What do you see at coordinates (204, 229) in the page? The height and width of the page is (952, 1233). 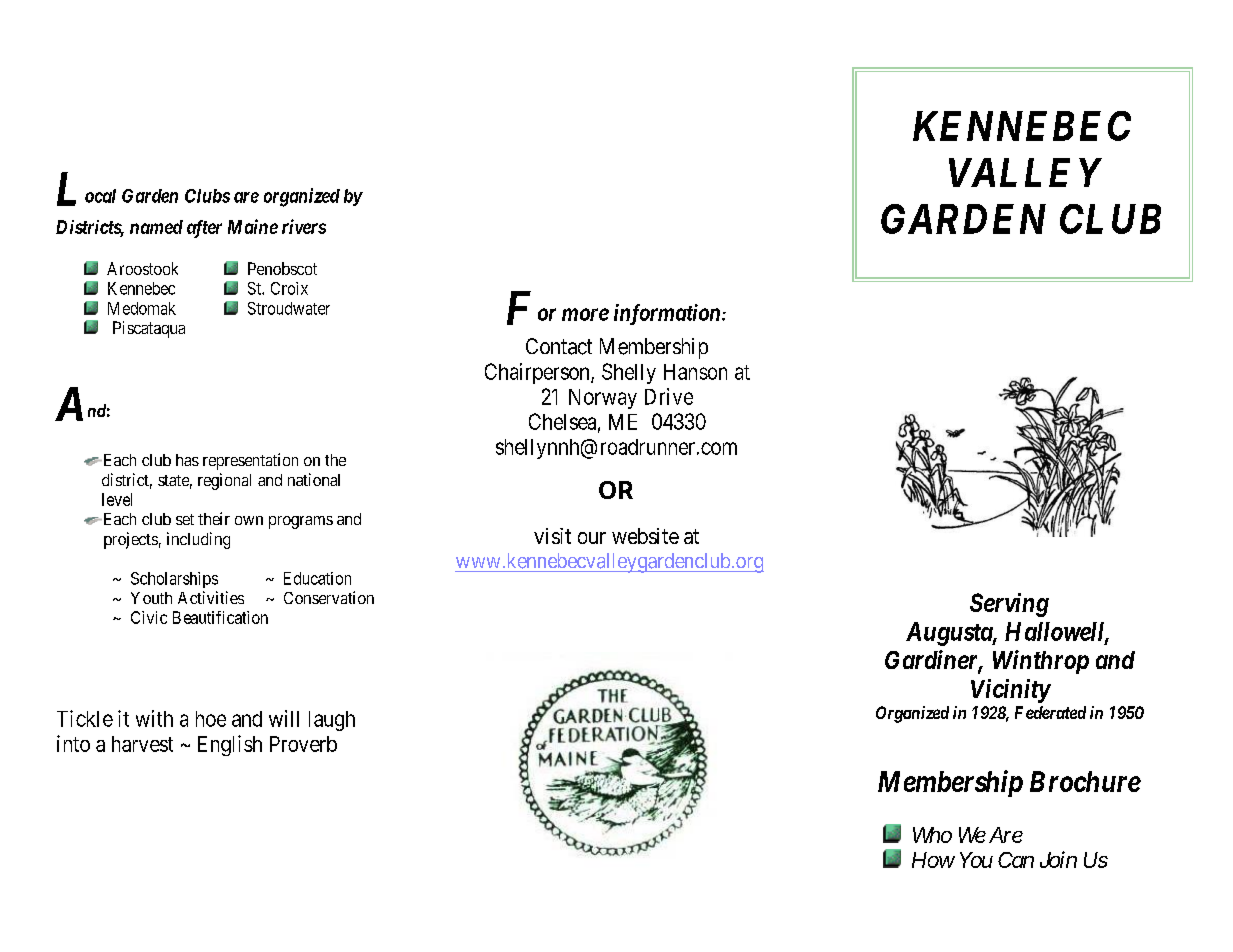 I see `after` at bounding box center [204, 229].
